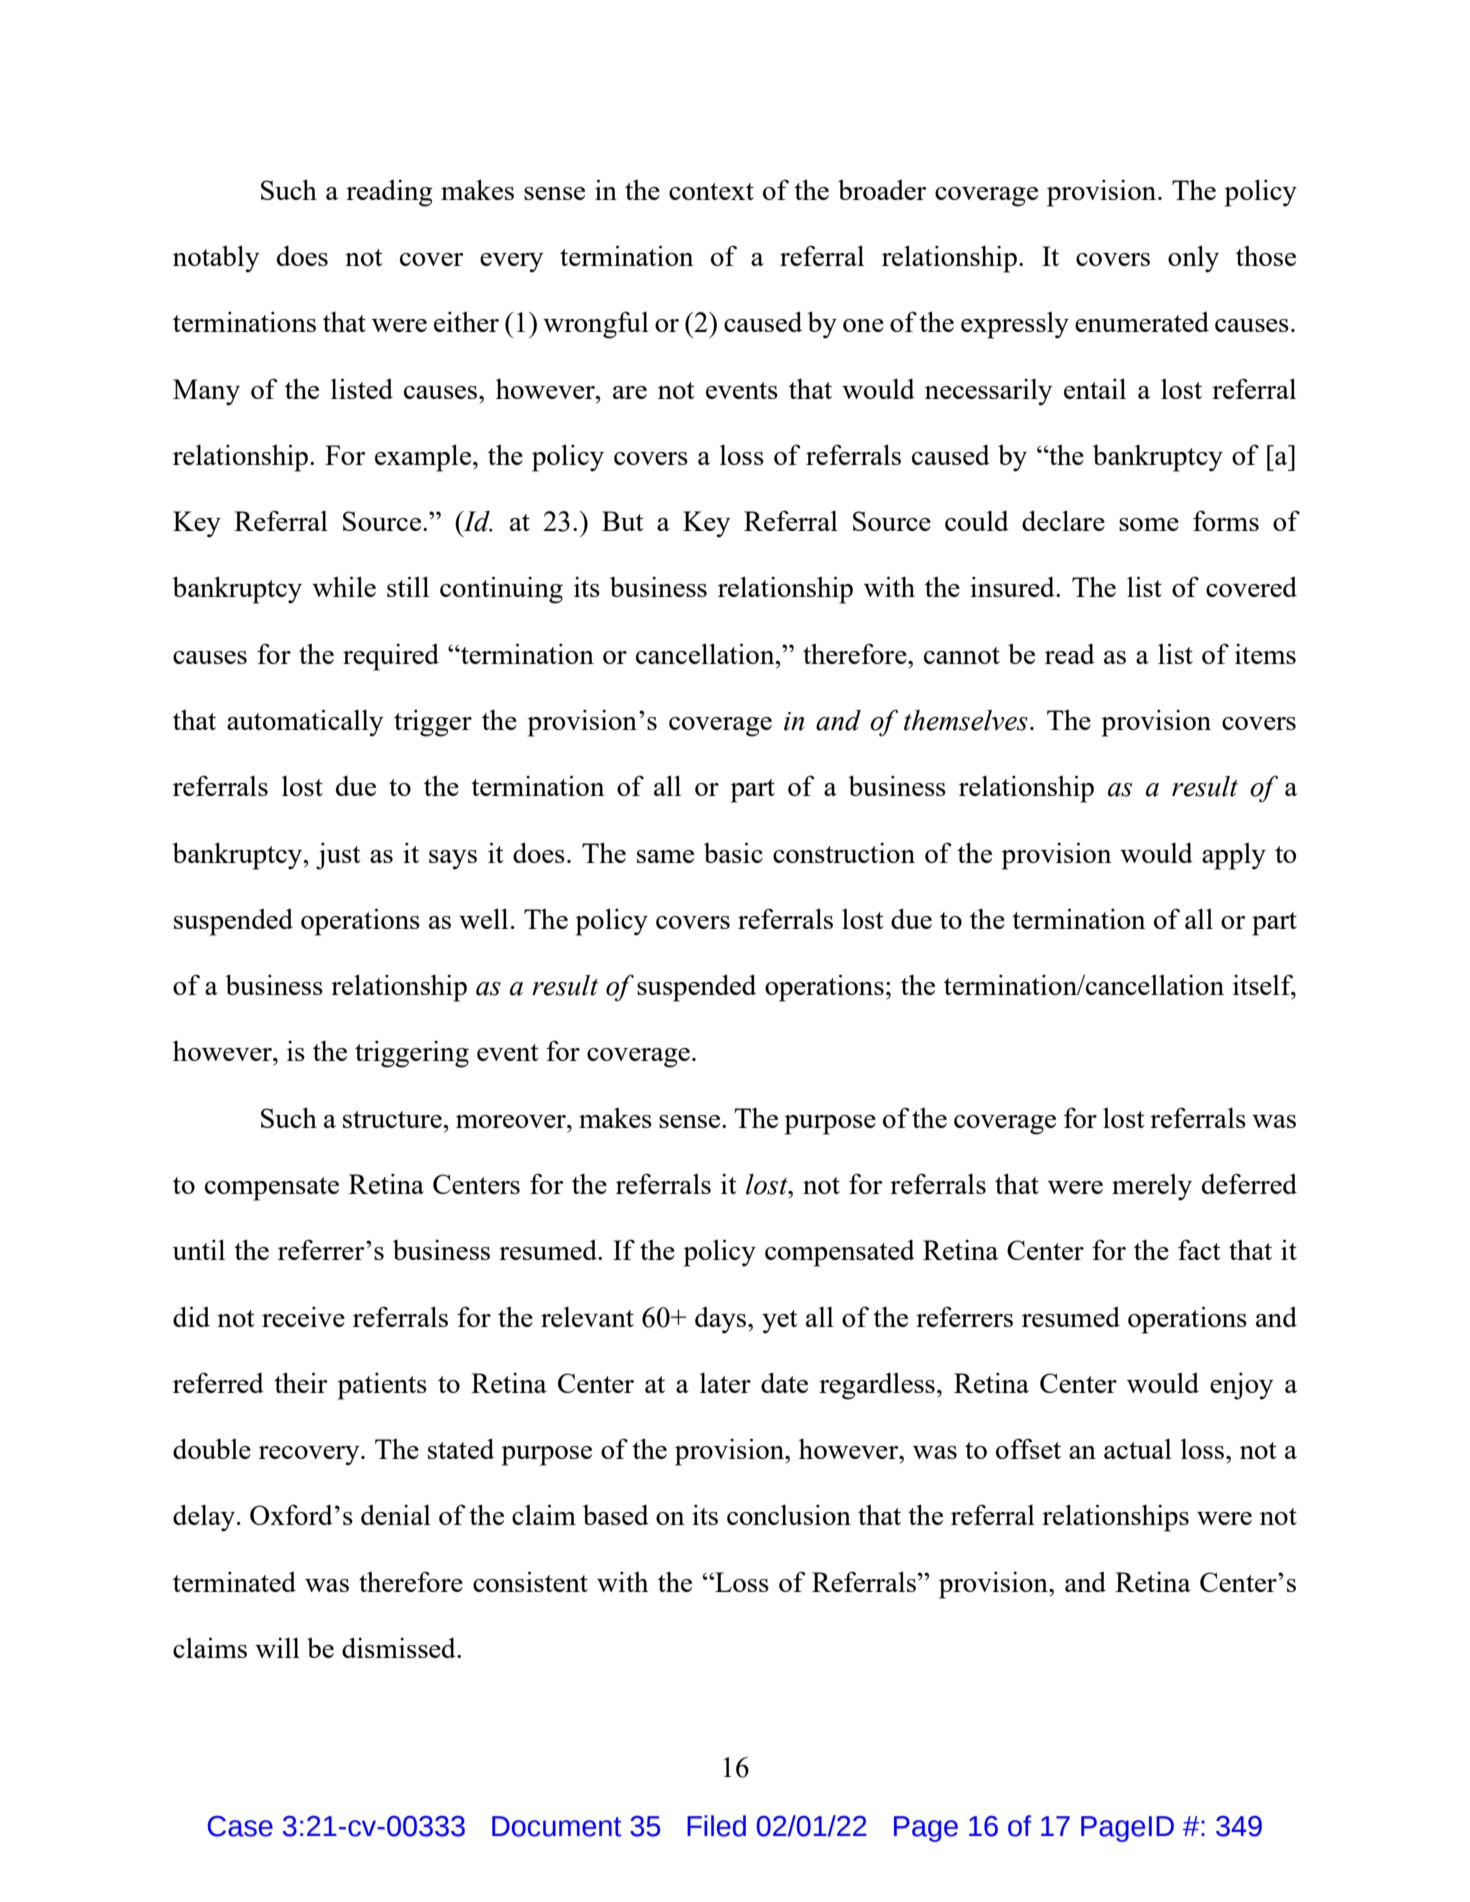 Image resolution: width=1470 pixels, height=1902 pixels. Describe the element at coordinates (716, 1826) in the page. I see `Filed` at that location.
